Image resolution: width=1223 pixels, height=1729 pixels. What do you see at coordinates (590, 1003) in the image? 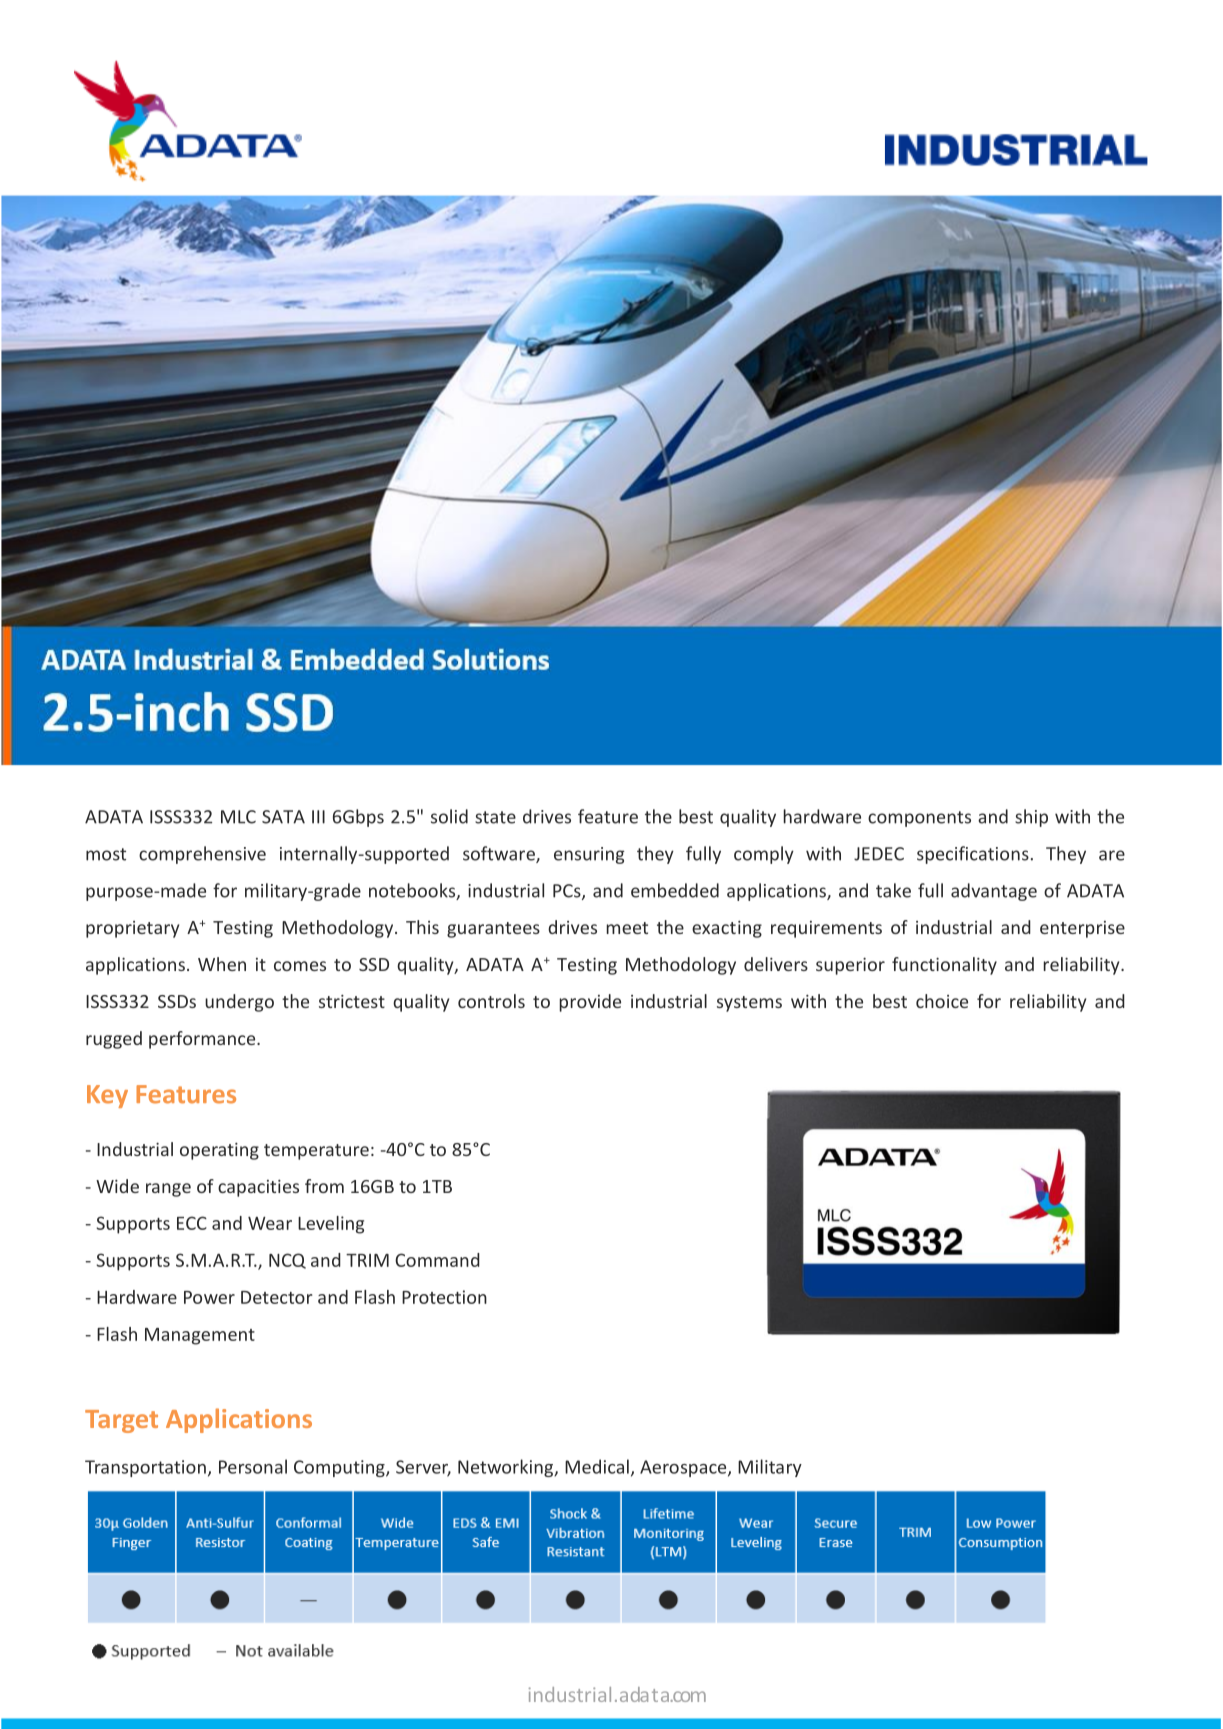
I see `provide` at bounding box center [590, 1003].
